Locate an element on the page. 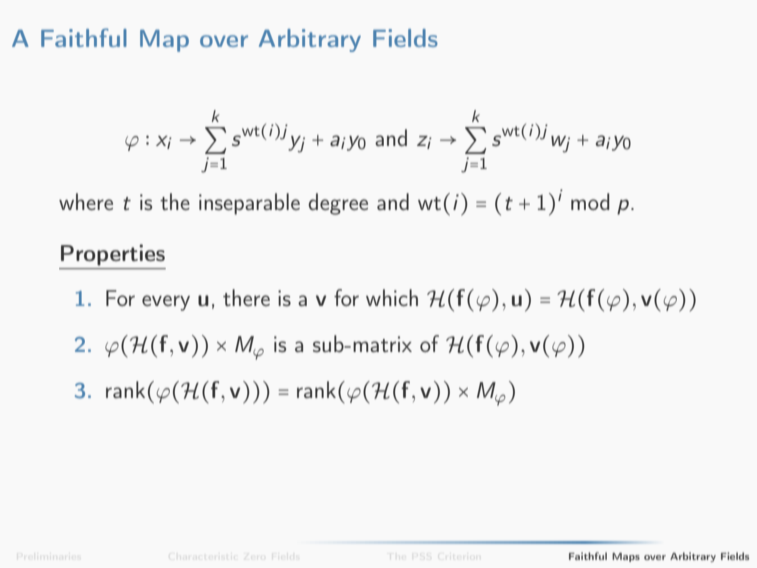  mod is located at coordinates (590, 201).
